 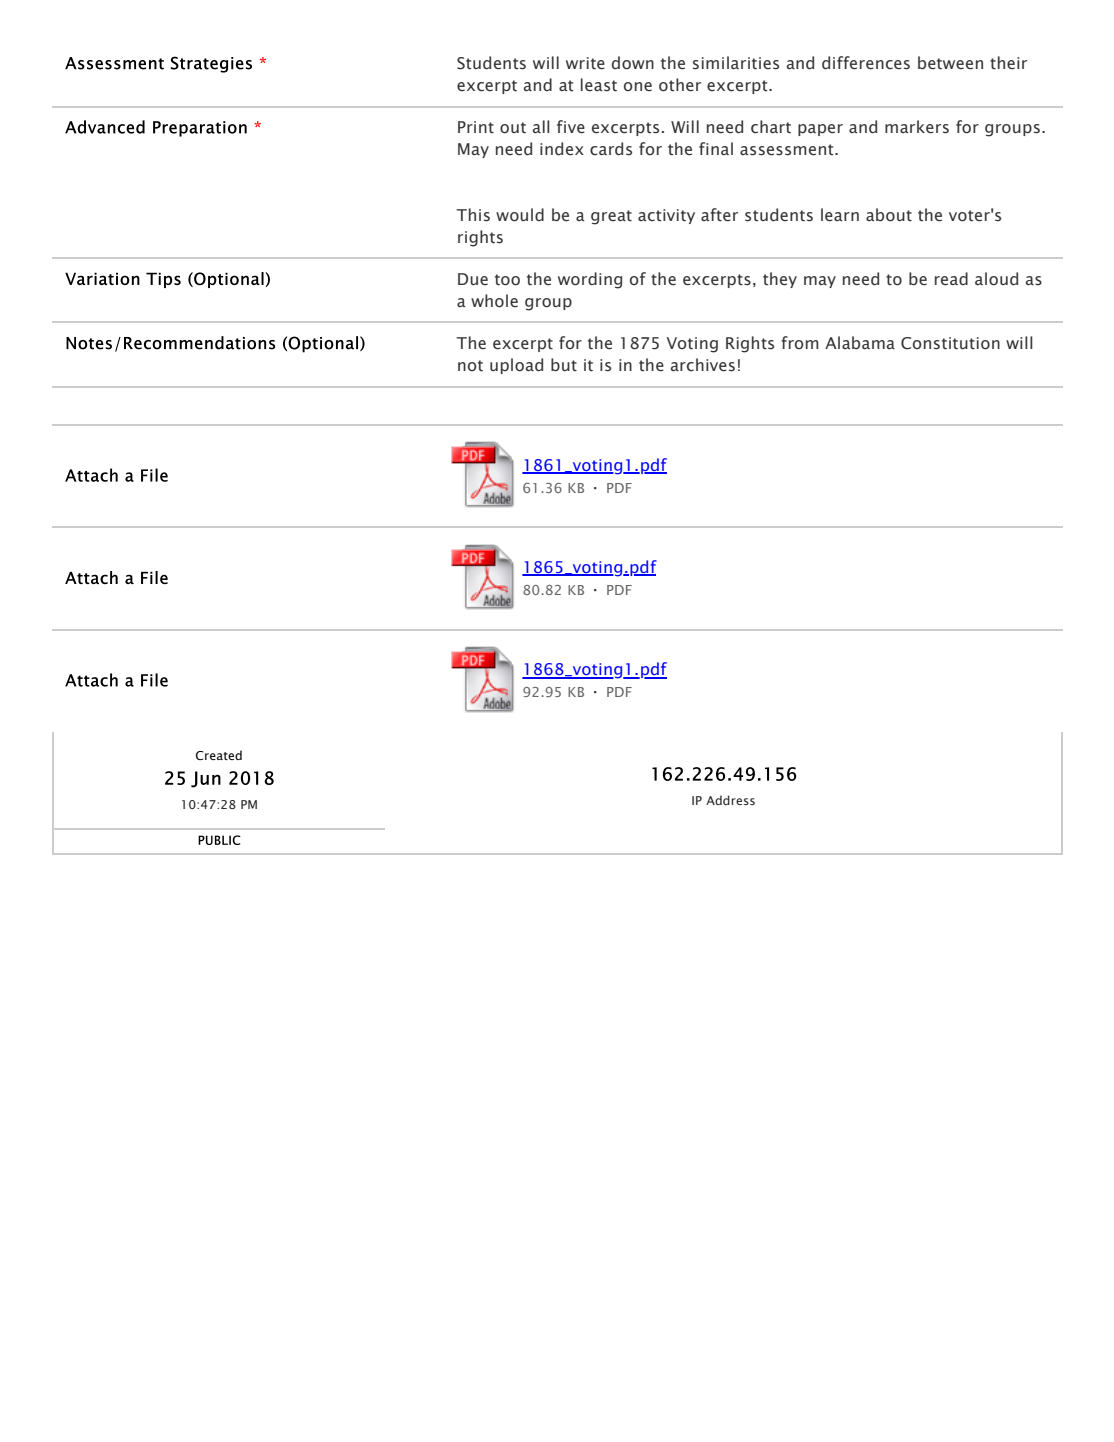 I want to click on archives, so click(x=703, y=365).
